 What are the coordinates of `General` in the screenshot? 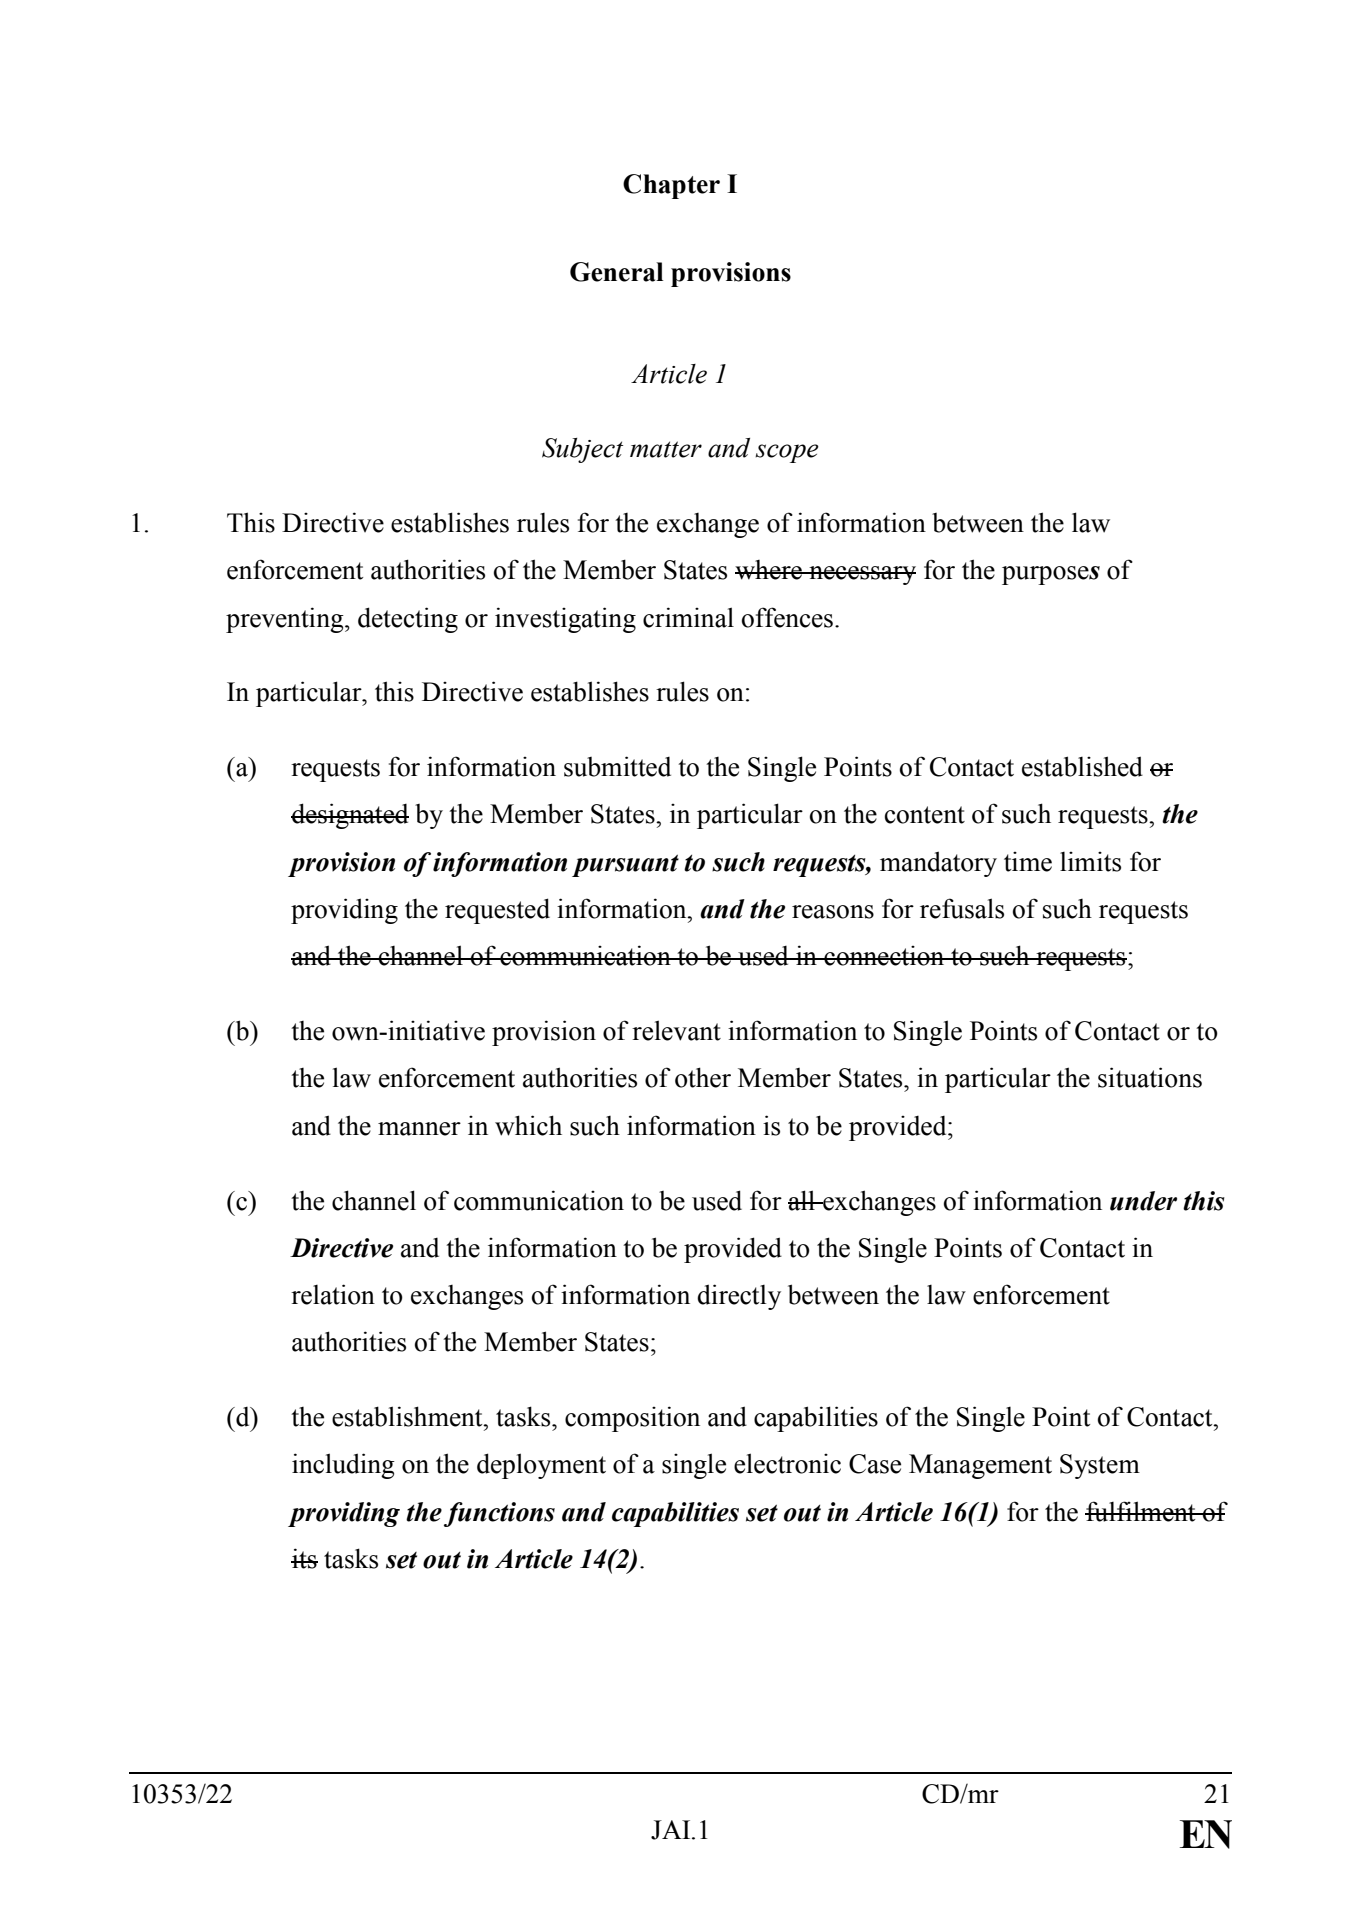 It's located at (616, 272).
